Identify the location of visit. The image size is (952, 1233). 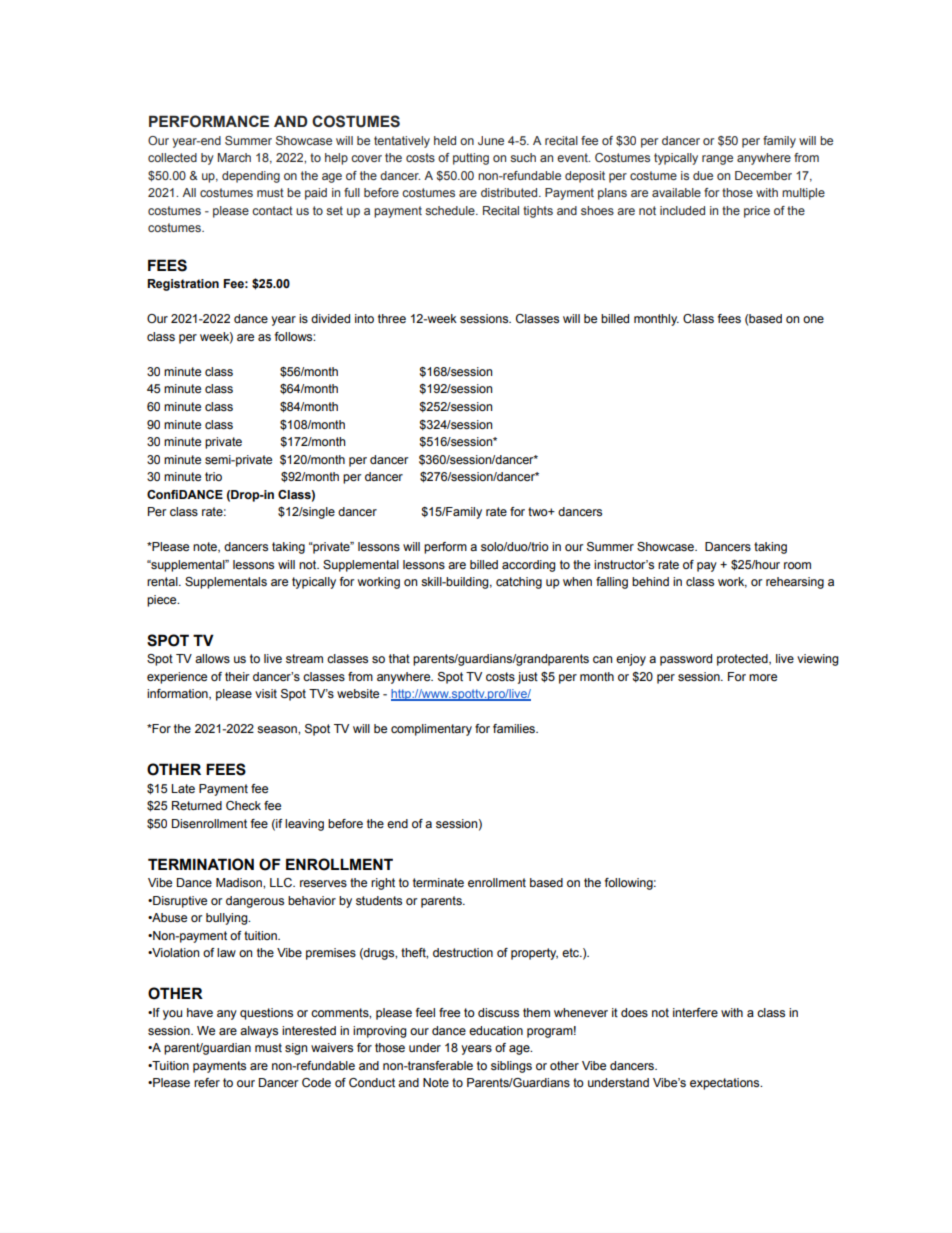
(266, 693).
